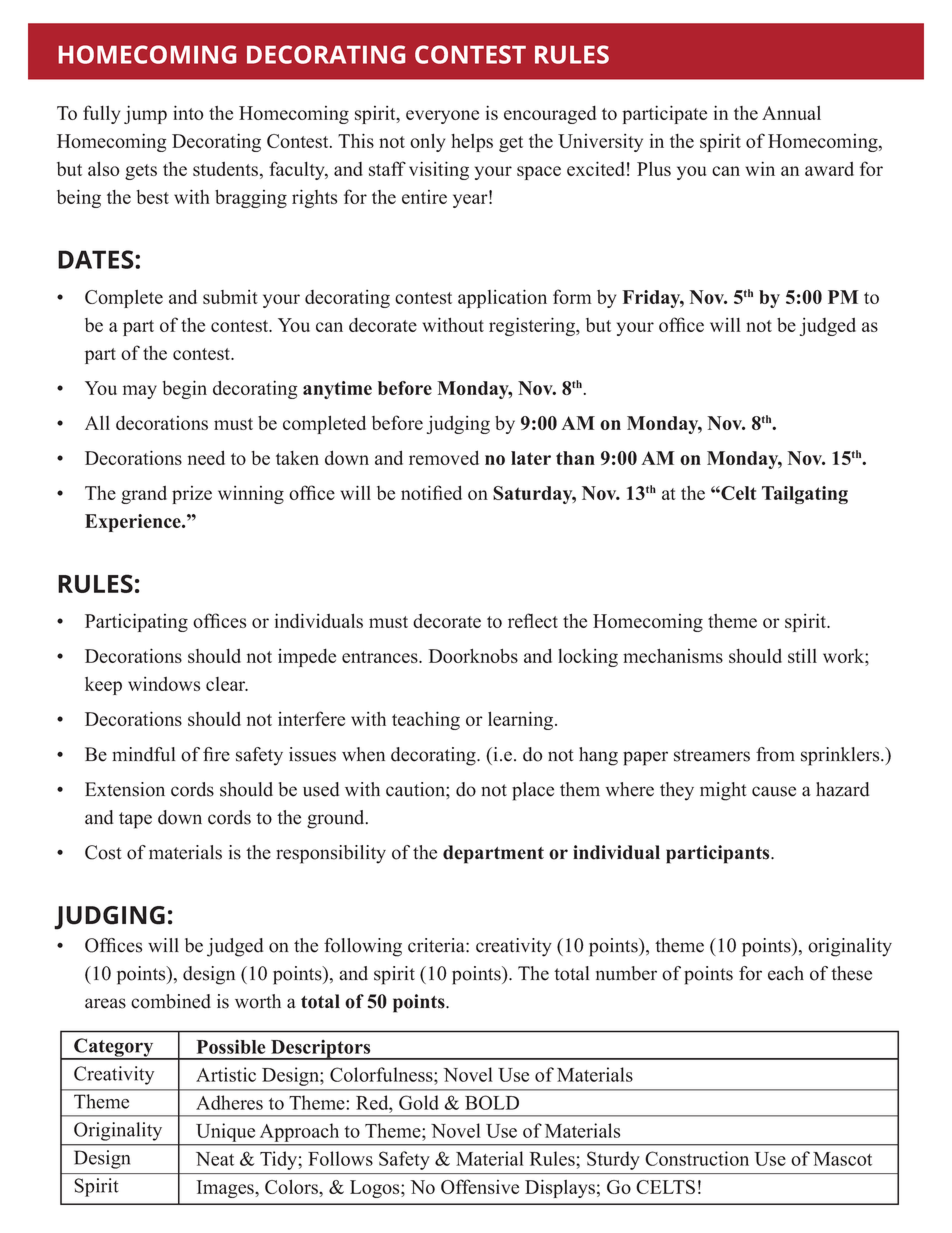  I want to click on still, so click(802, 655).
